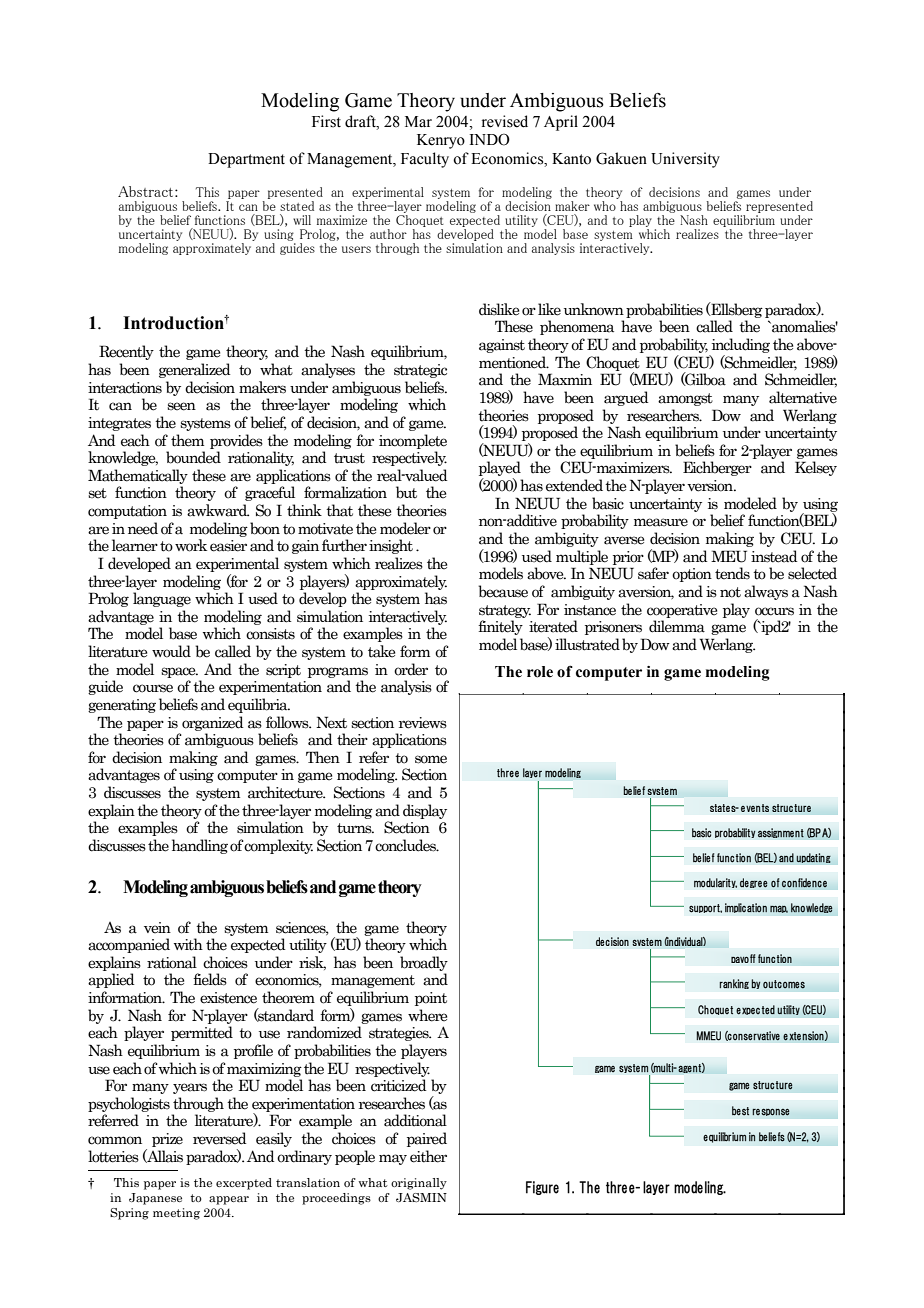  I want to click on vein, so click(157, 928).
